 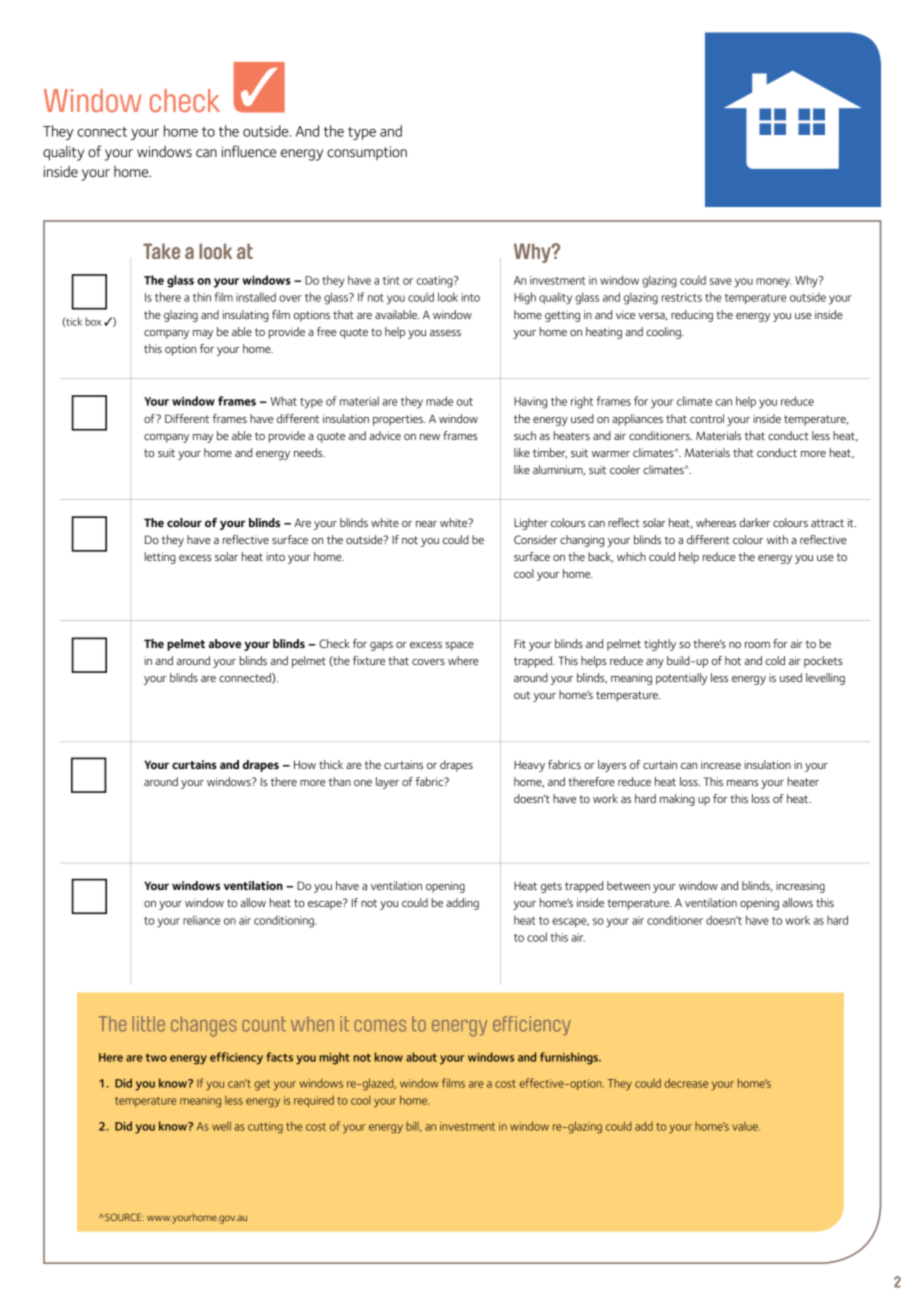 What do you see at coordinates (462, 904) in the screenshot?
I see `adding` at bounding box center [462, 904].
